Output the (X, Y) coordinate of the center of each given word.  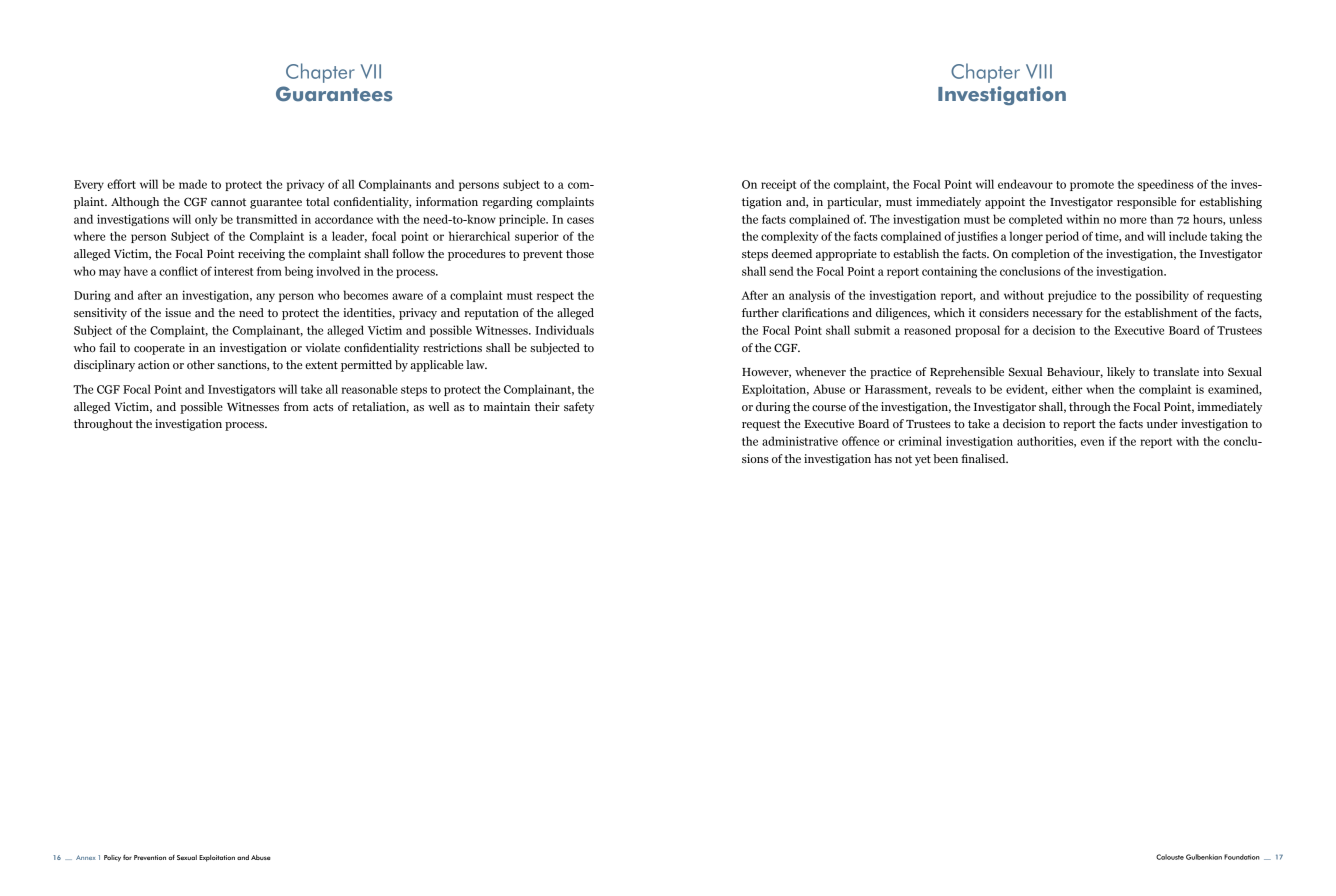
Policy (112, 858)
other (201, 364)
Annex (85, 857)
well (438, 406)
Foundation (1242, 857)
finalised (984, 458)
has (883, 458)
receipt (778, 185)
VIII (1039, 71)
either (1067, 389)
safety (579, 408)
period (1062, 237)
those (580, 253)
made (193, 184)
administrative (800, 441)
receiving (261, 255)
